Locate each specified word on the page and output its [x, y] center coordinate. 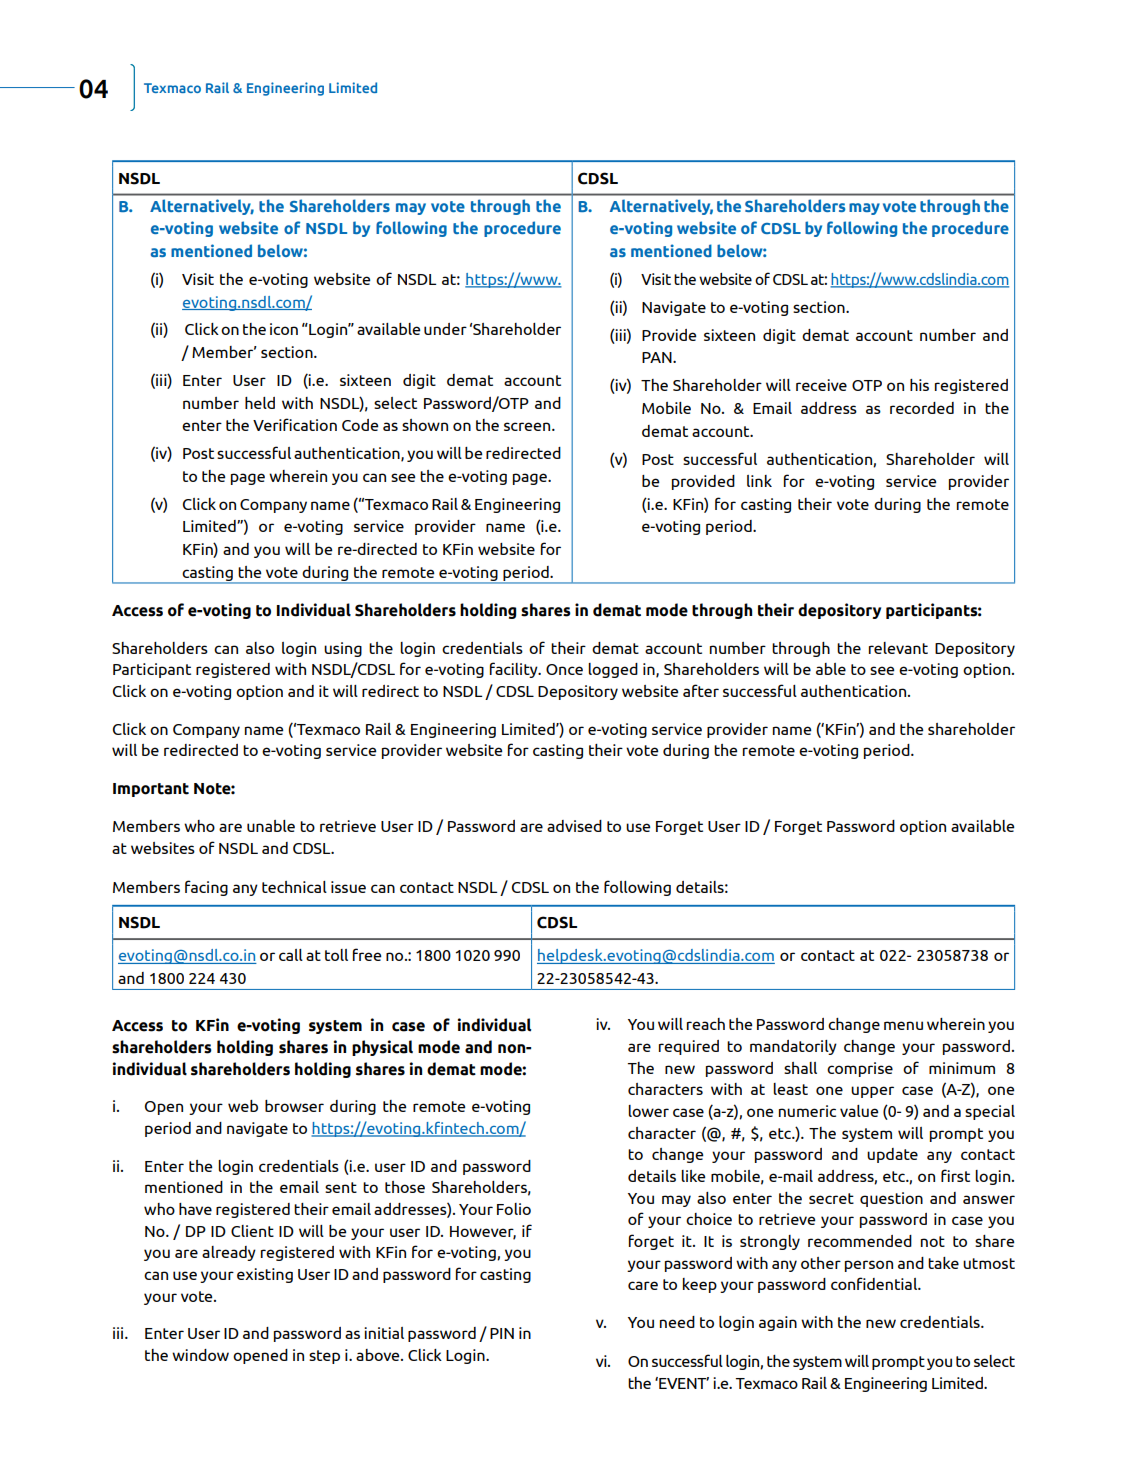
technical [294, 887]
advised [574, 826]
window [200, 1355]
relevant [898, 648]
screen [528, 426]
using [343, 649]
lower [648, 1111]
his [919, 385]
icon [284, 329]
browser [294, 1106]
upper [872, 1092]
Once [564, 669]
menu [903, 1025]
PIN [502, 1333]
